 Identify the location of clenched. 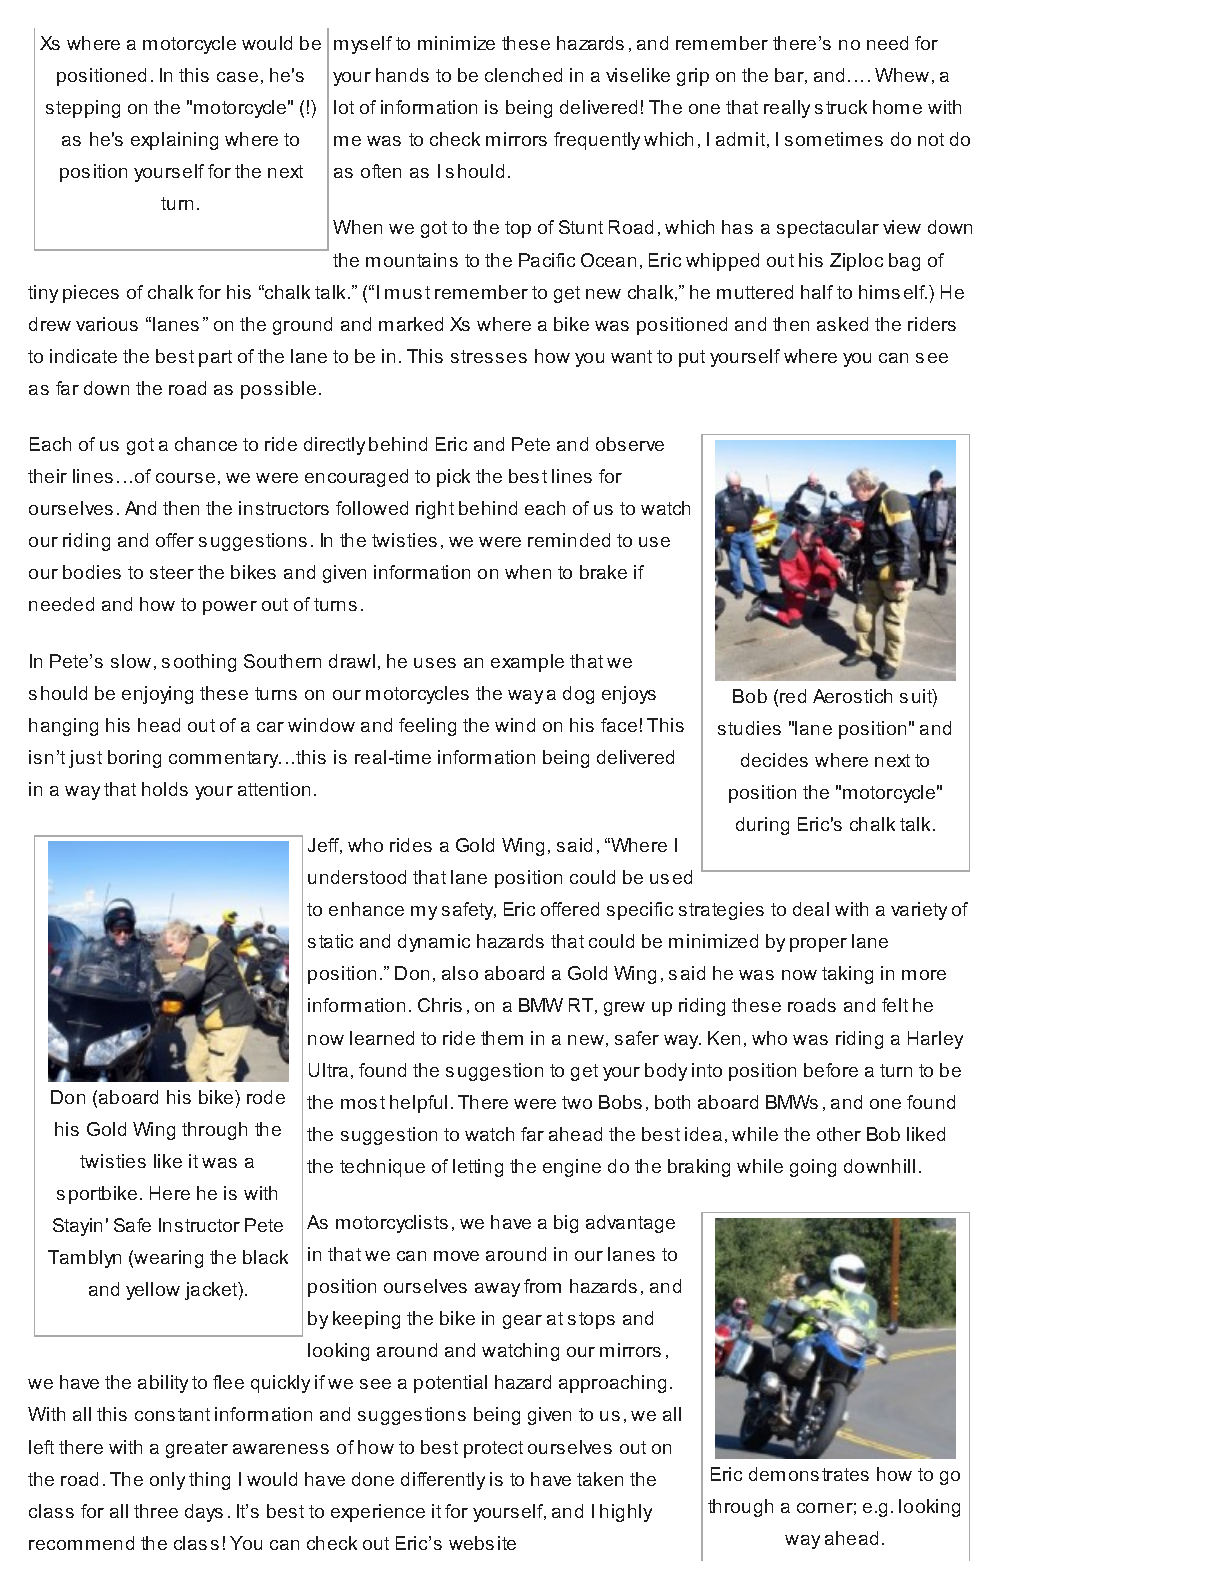
(523, 75).
